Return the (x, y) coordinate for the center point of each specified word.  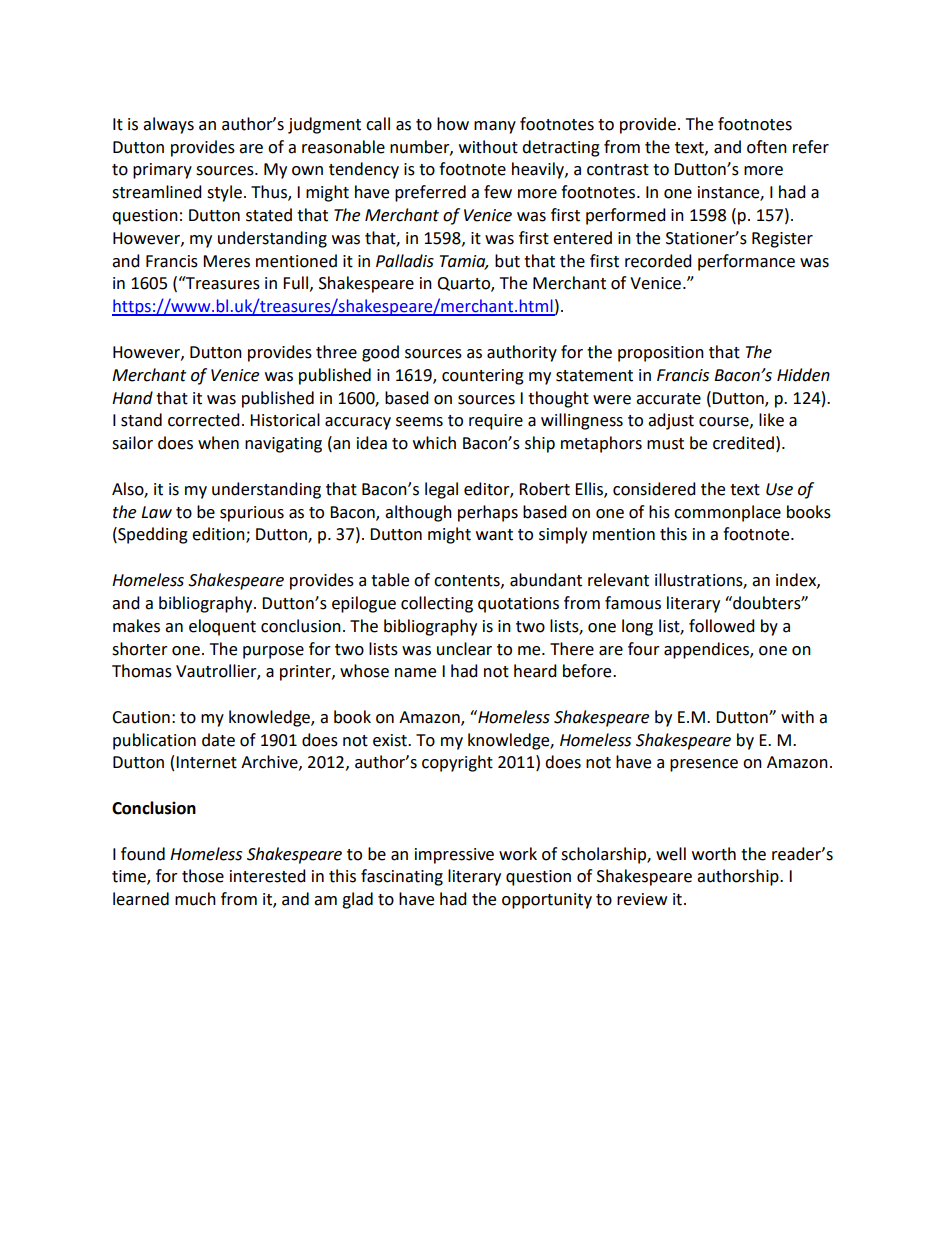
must (665, 444)
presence (704, 765)
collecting (437, 604)
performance (746, 262)
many (495, 127)
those (203, 876)
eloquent (222, 627)
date (218, 740)
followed (722, 626)
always (168, 125)
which (434, 443)
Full (295, 283)
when (218, 443)
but (507, 261)
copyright (457, 763)
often (767, 147)
